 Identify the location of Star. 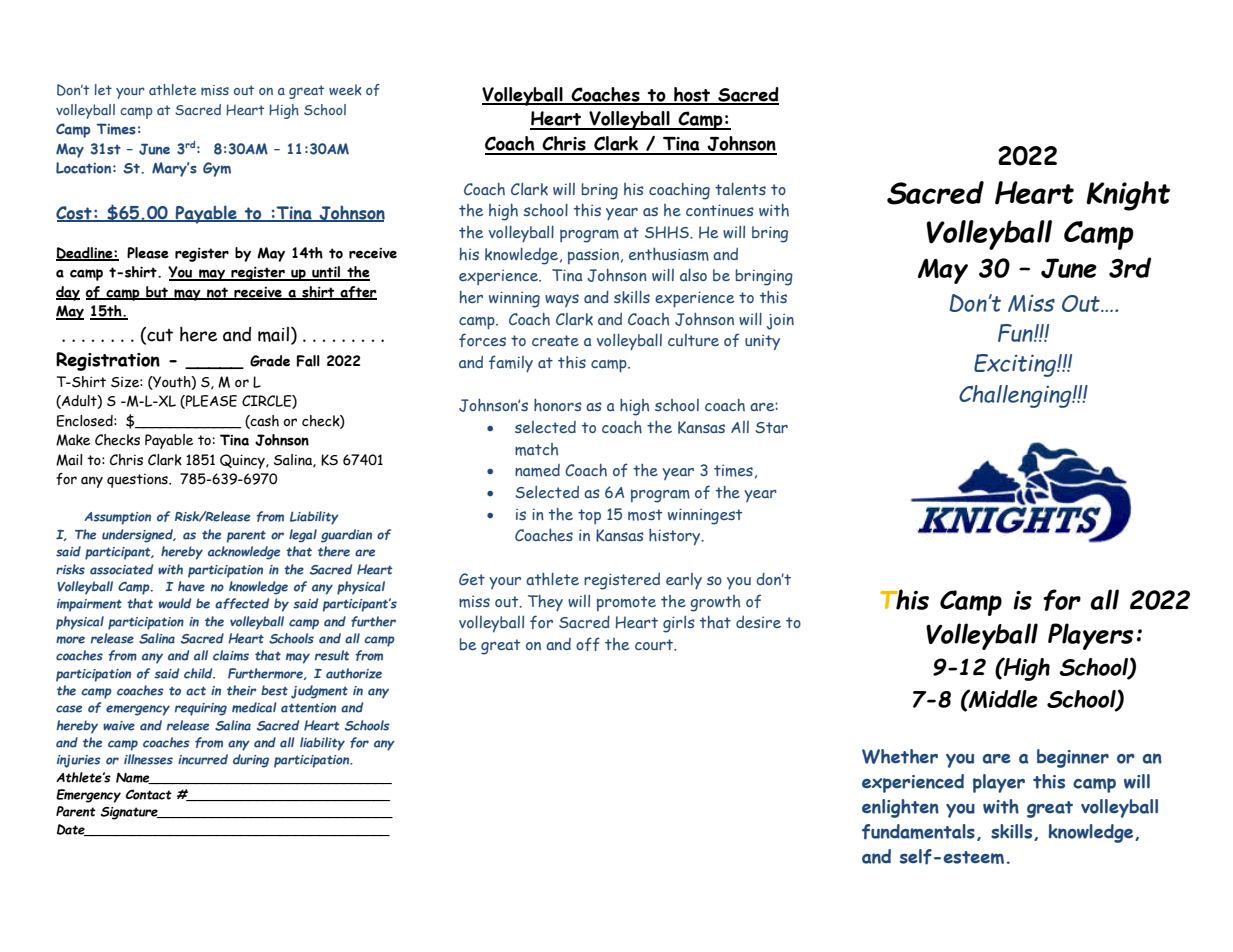
(772, 427).
